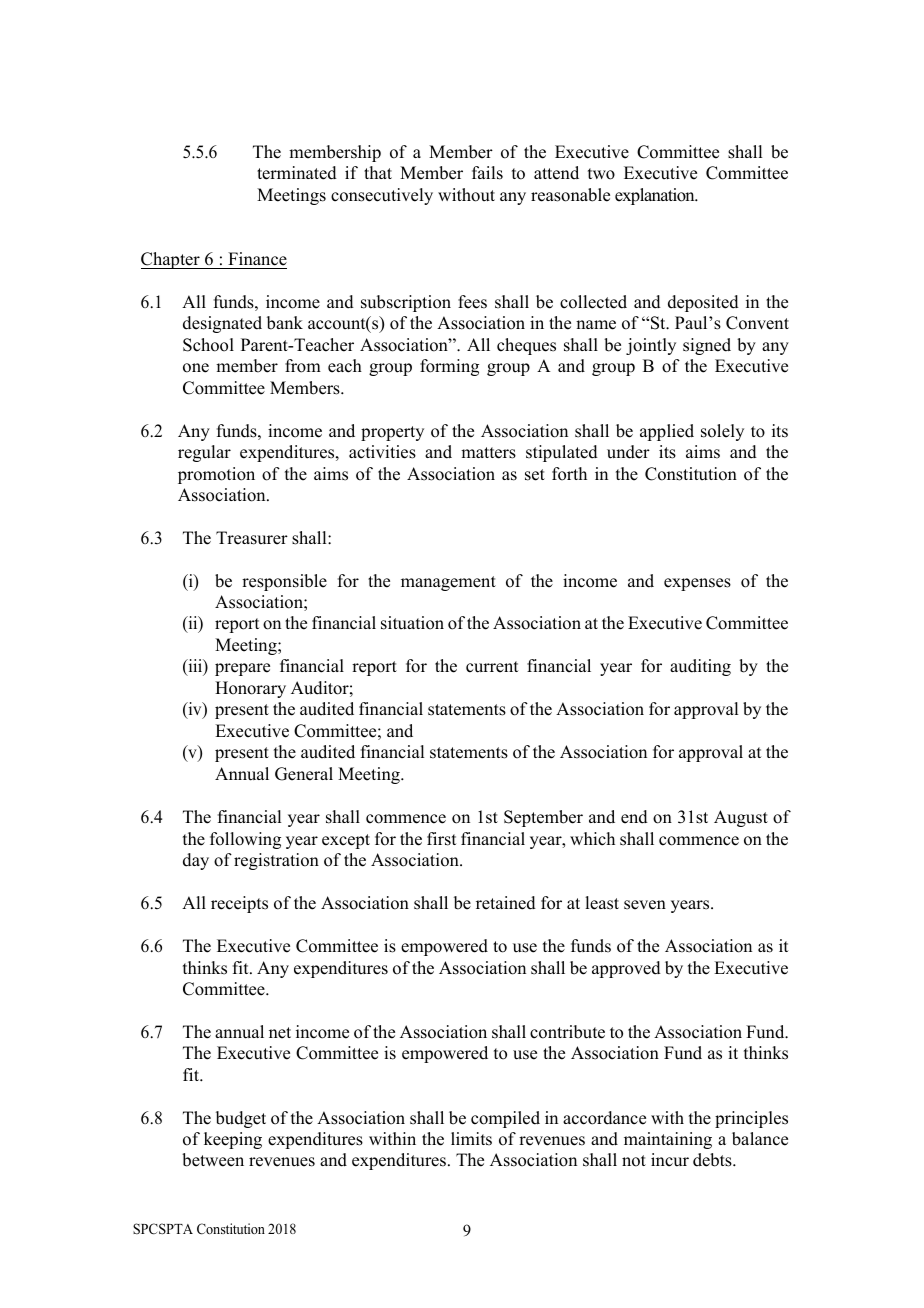  Describe the element at coordinates (506, 903) in the screenshot. I see `retained` at that location.
